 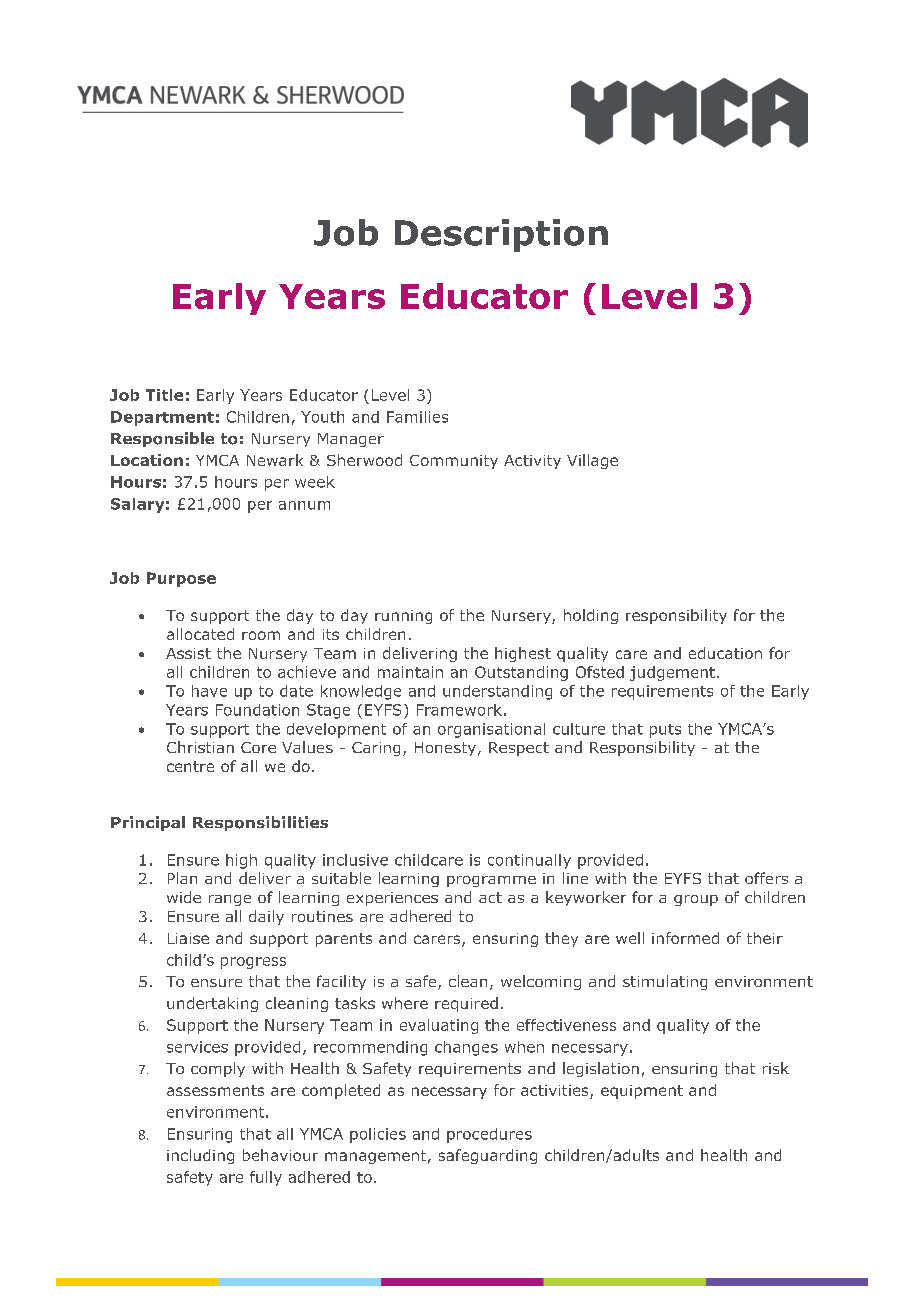 I want to click on procedures, so click(x=489, y=1135).
